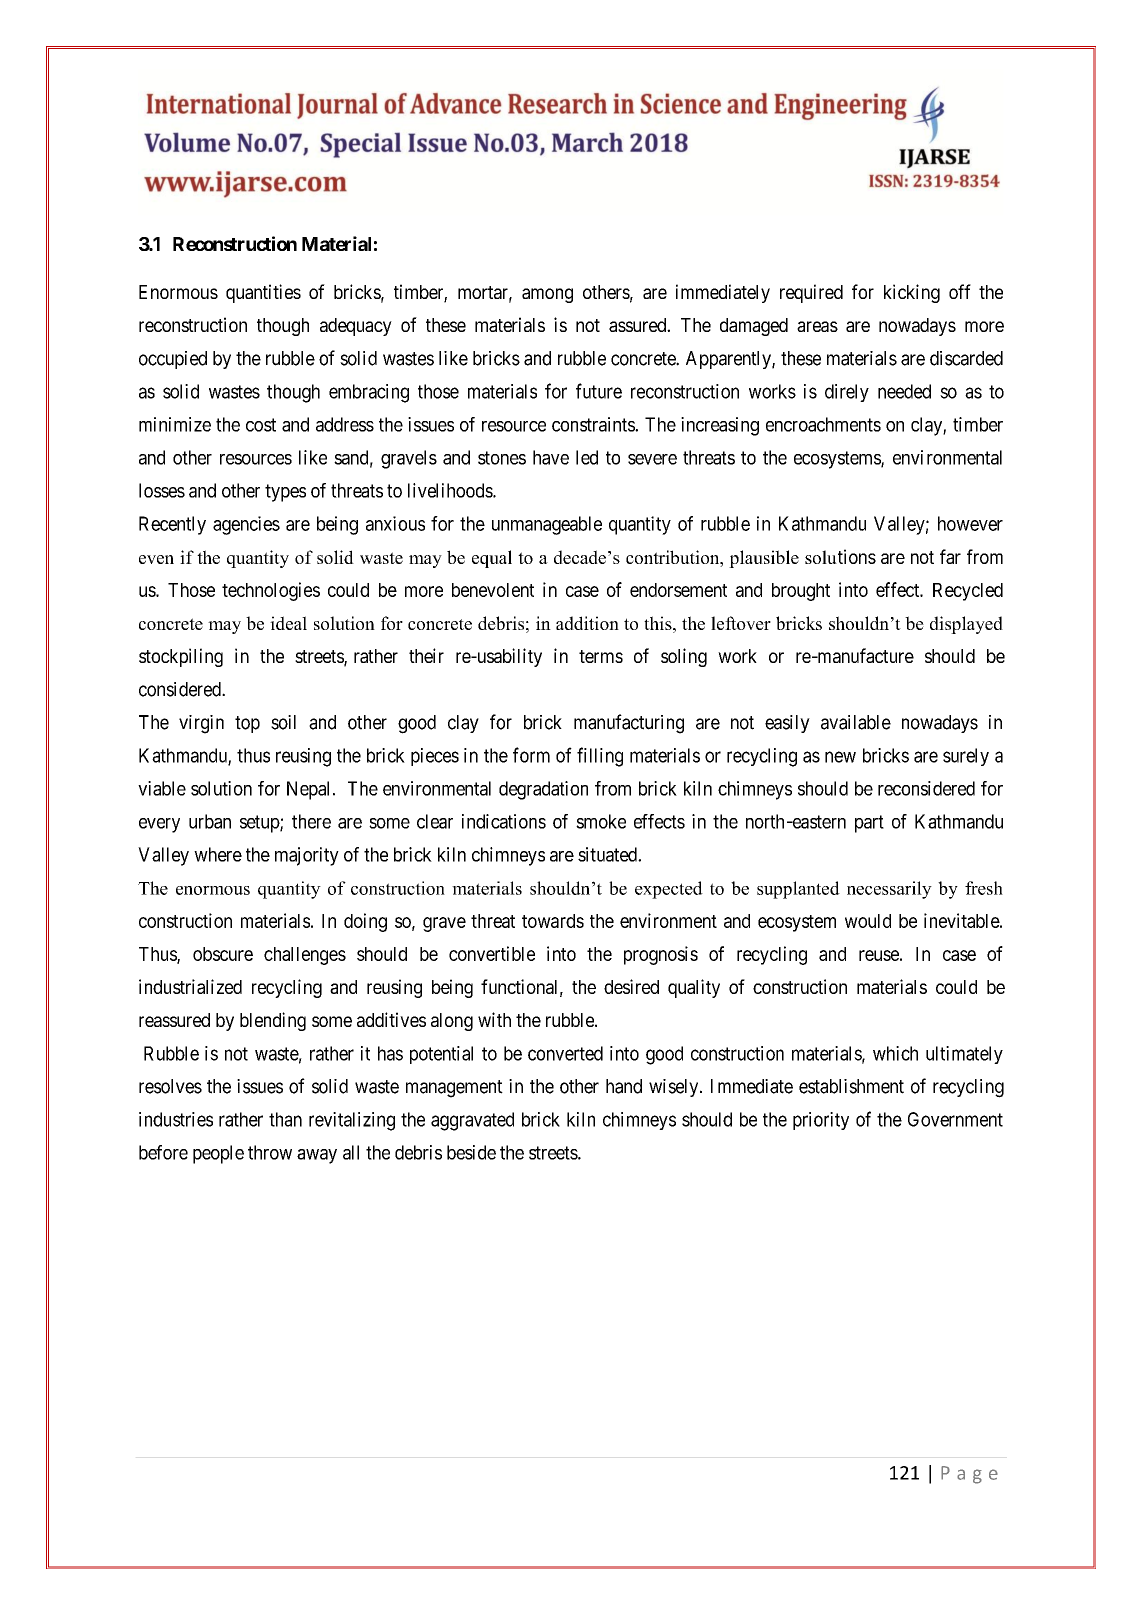 This screenshot has width=1142, height=1615. Describe the element at coordinates (587, 623) in the screenshot. I see `addition` at that location.
